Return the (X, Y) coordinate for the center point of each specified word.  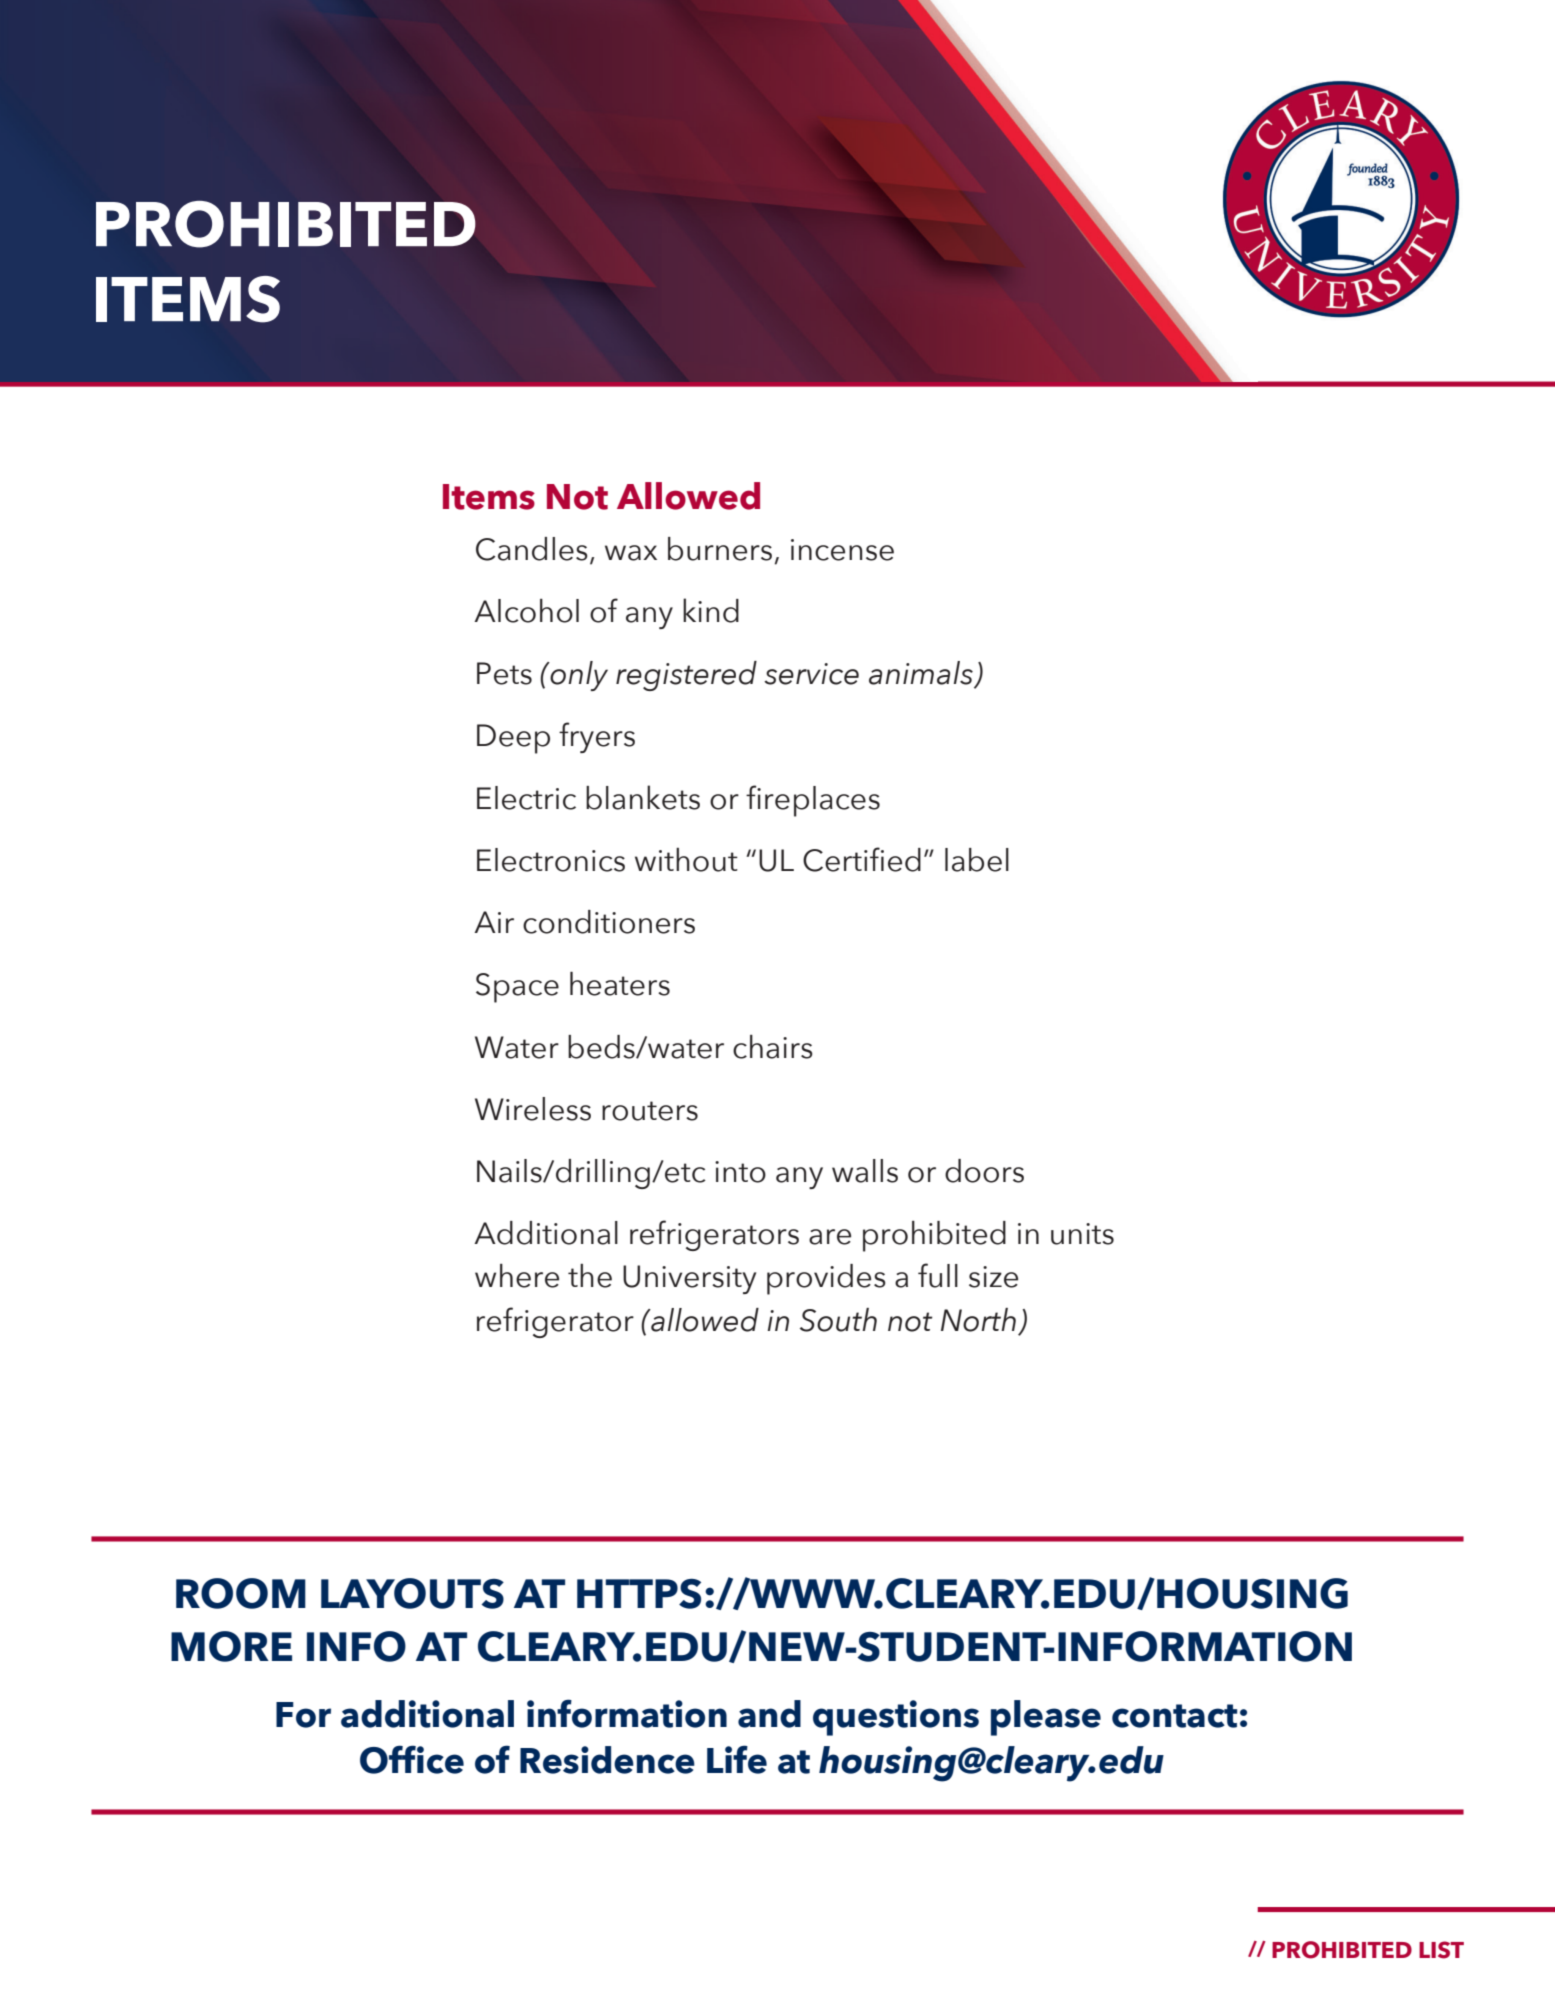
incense (842, 550)
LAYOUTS (412, 1593)
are (830, 1237)
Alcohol (526, 611)
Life (737, 1759)
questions (896, 1718)
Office (412, 1759)
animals (922, 674)
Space (517, 988)
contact (1174, 1716)
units (1082, 1234)
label (977, 860)
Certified (862, 859)
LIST (1441, 1950)
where (517, 1276)
